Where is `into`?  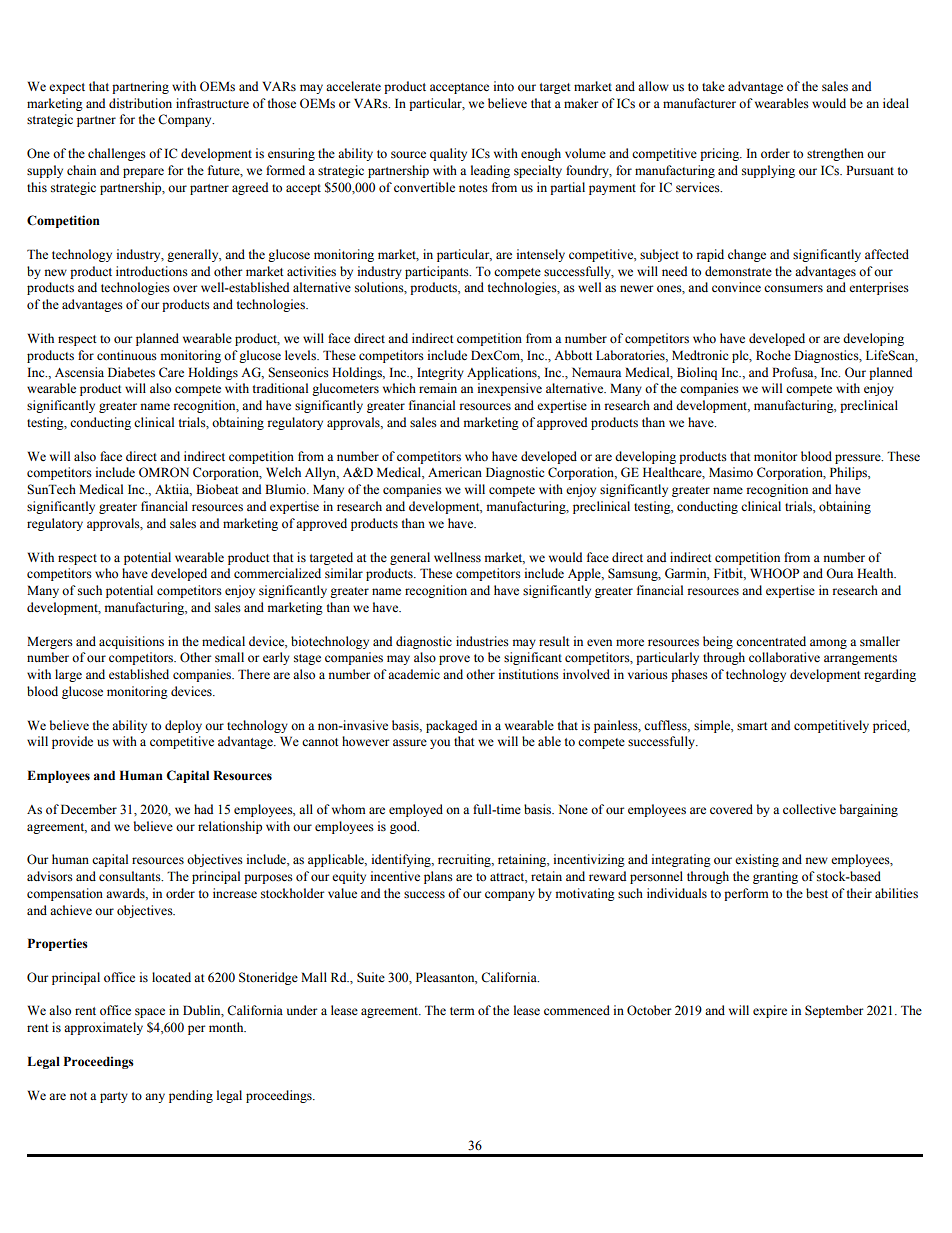
into is located at coordinates (503, 86).
